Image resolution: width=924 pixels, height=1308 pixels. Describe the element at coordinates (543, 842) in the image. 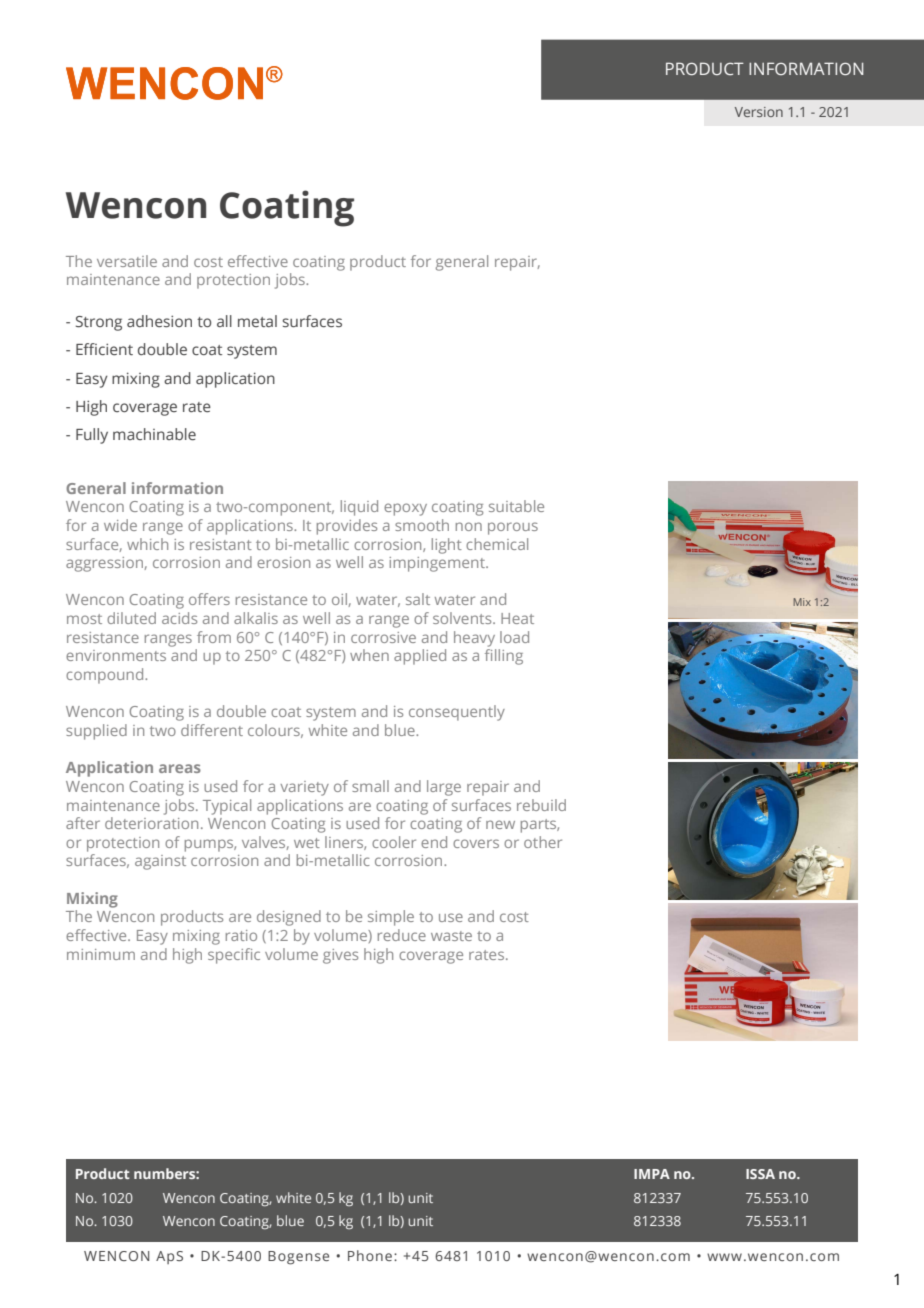

I see `other` at that location.
